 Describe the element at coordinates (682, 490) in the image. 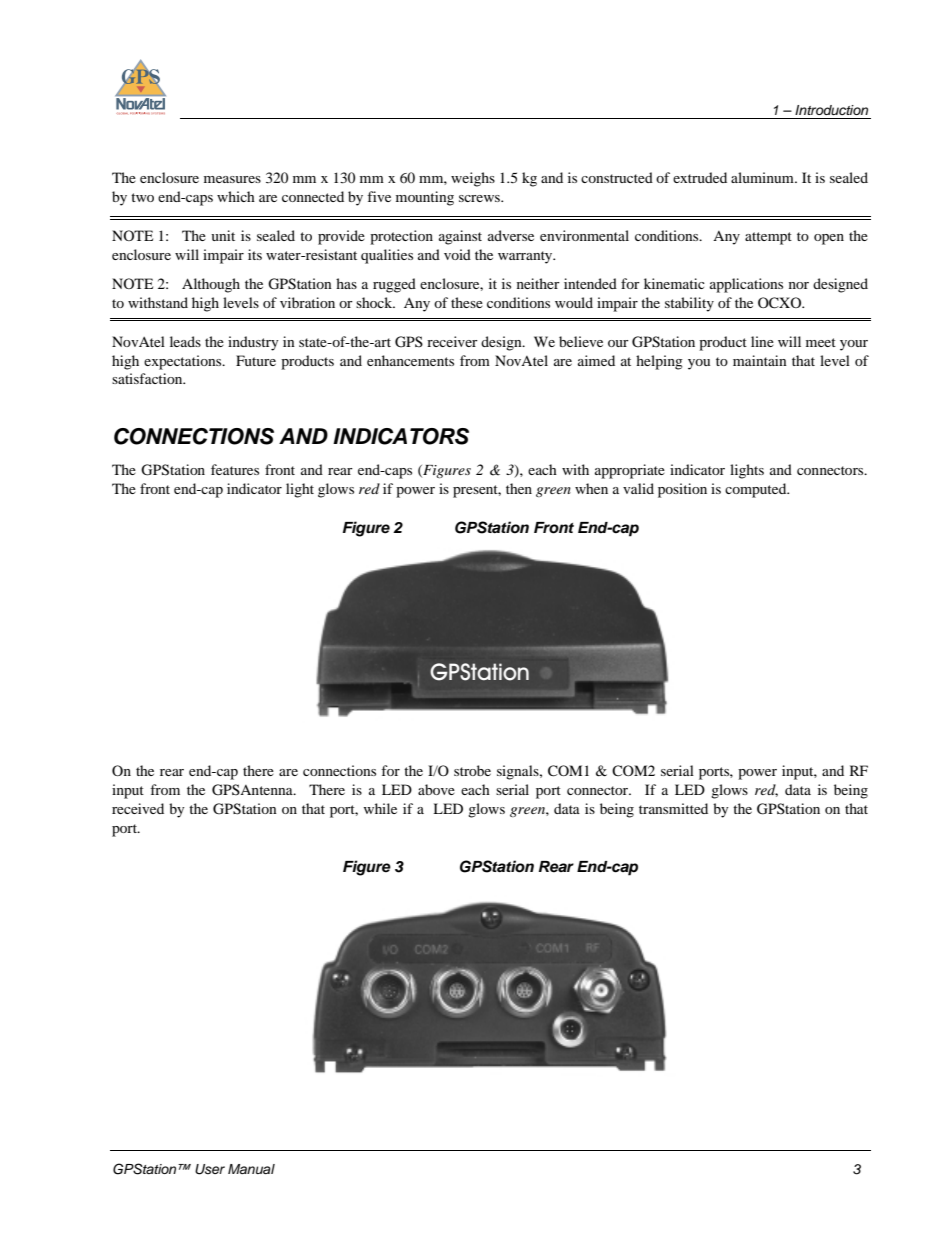

I see `position` at that location.
